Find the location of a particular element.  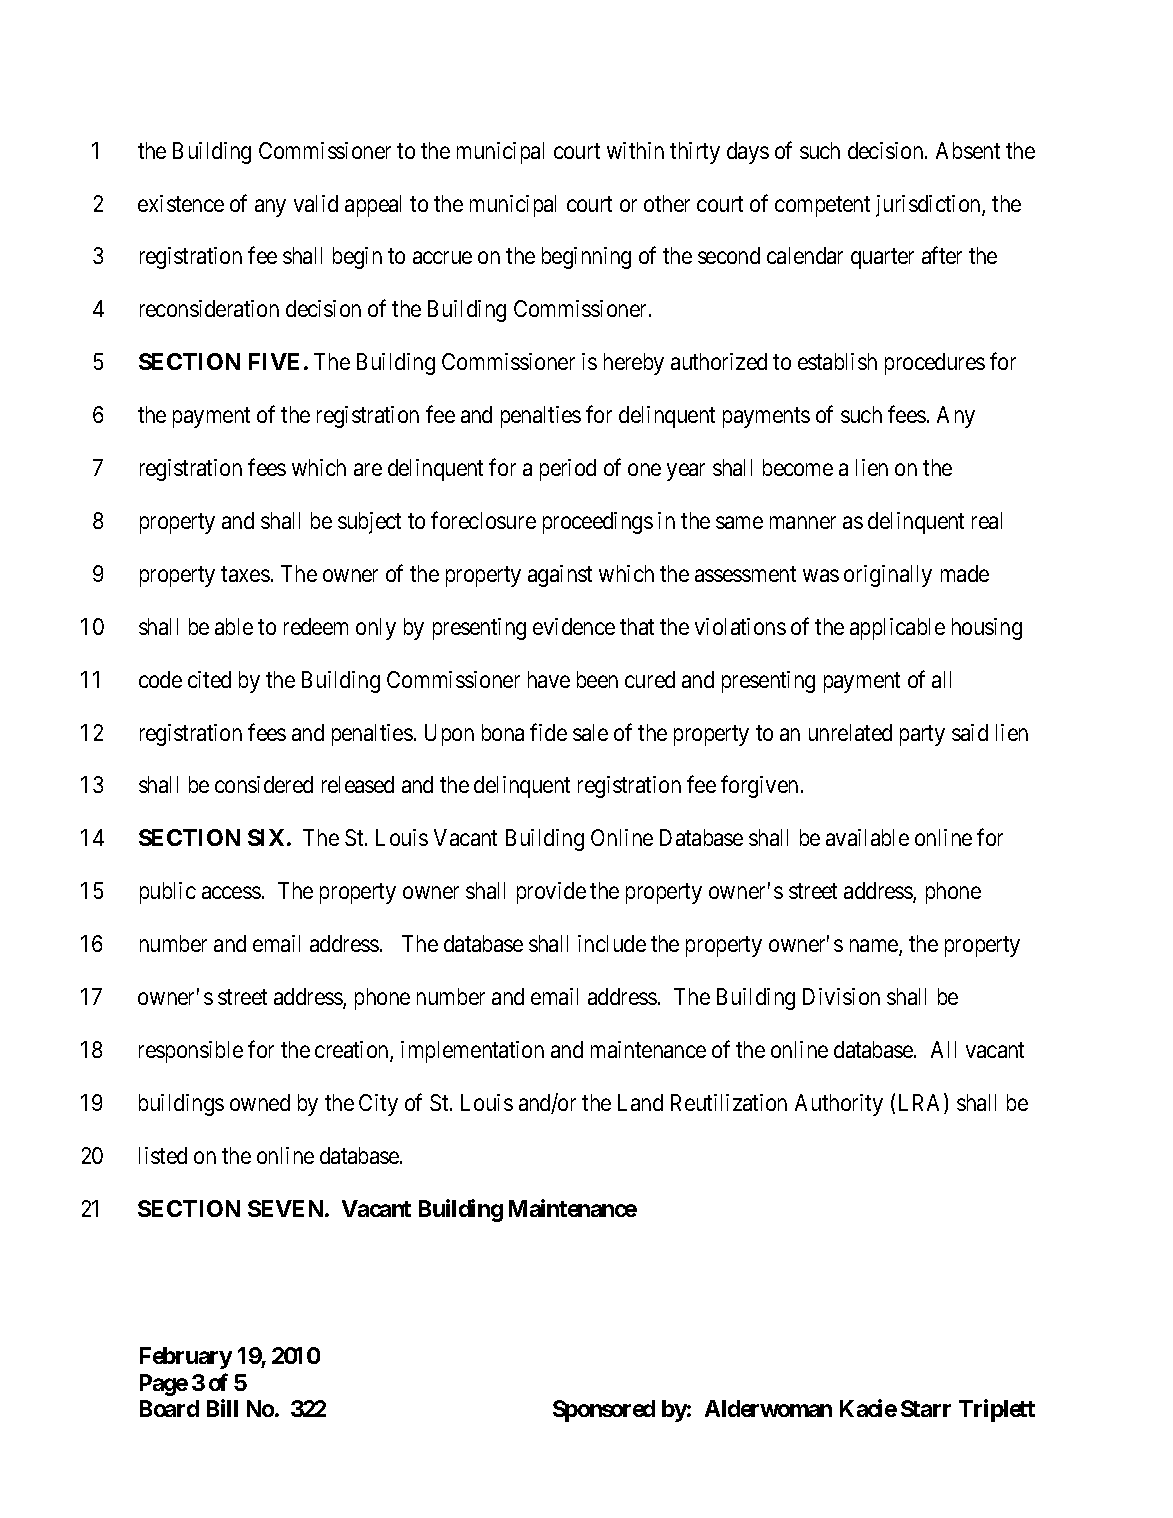

within is located at coordinates (635, 150).
